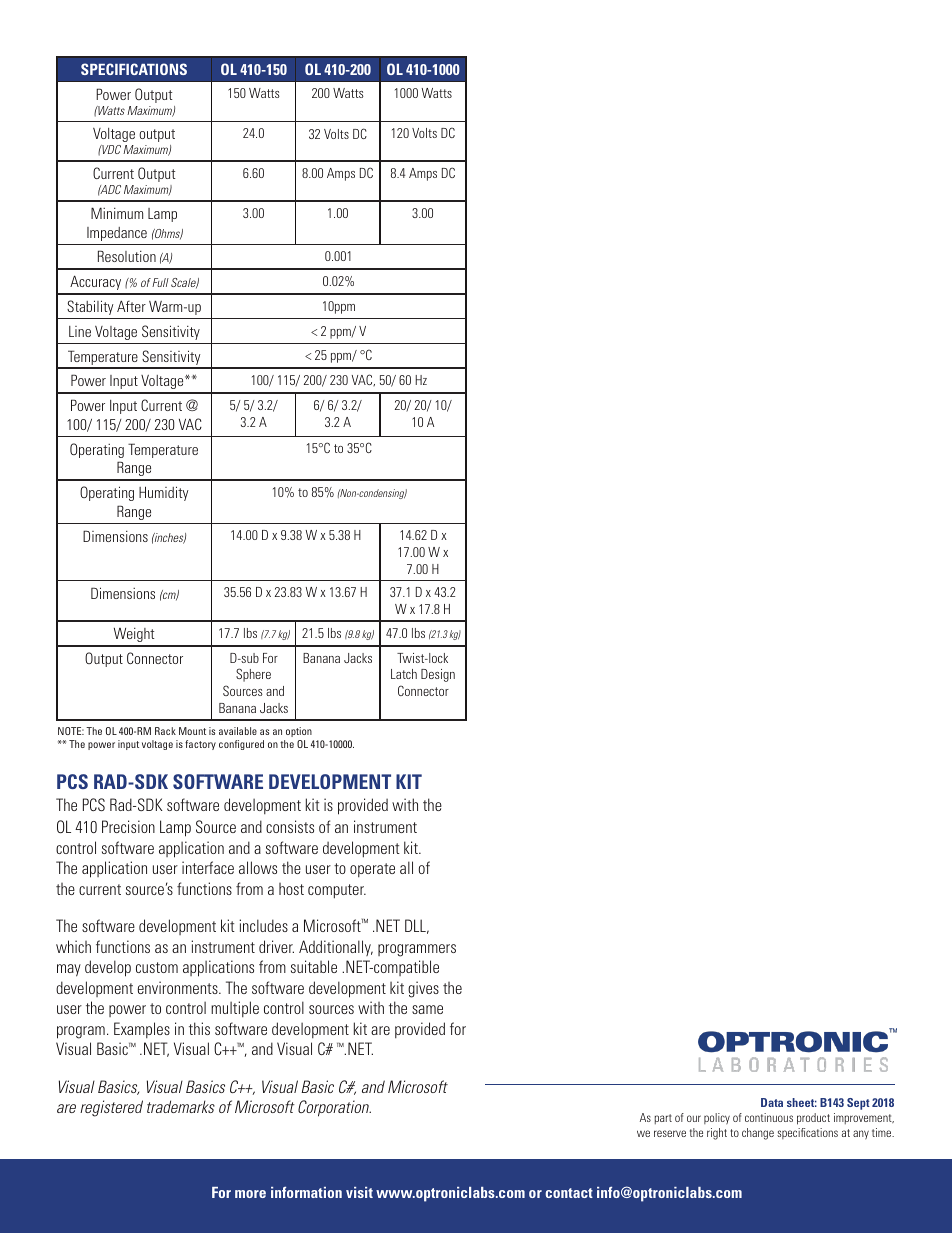  I want to click on Latch, so click(404, 674).
